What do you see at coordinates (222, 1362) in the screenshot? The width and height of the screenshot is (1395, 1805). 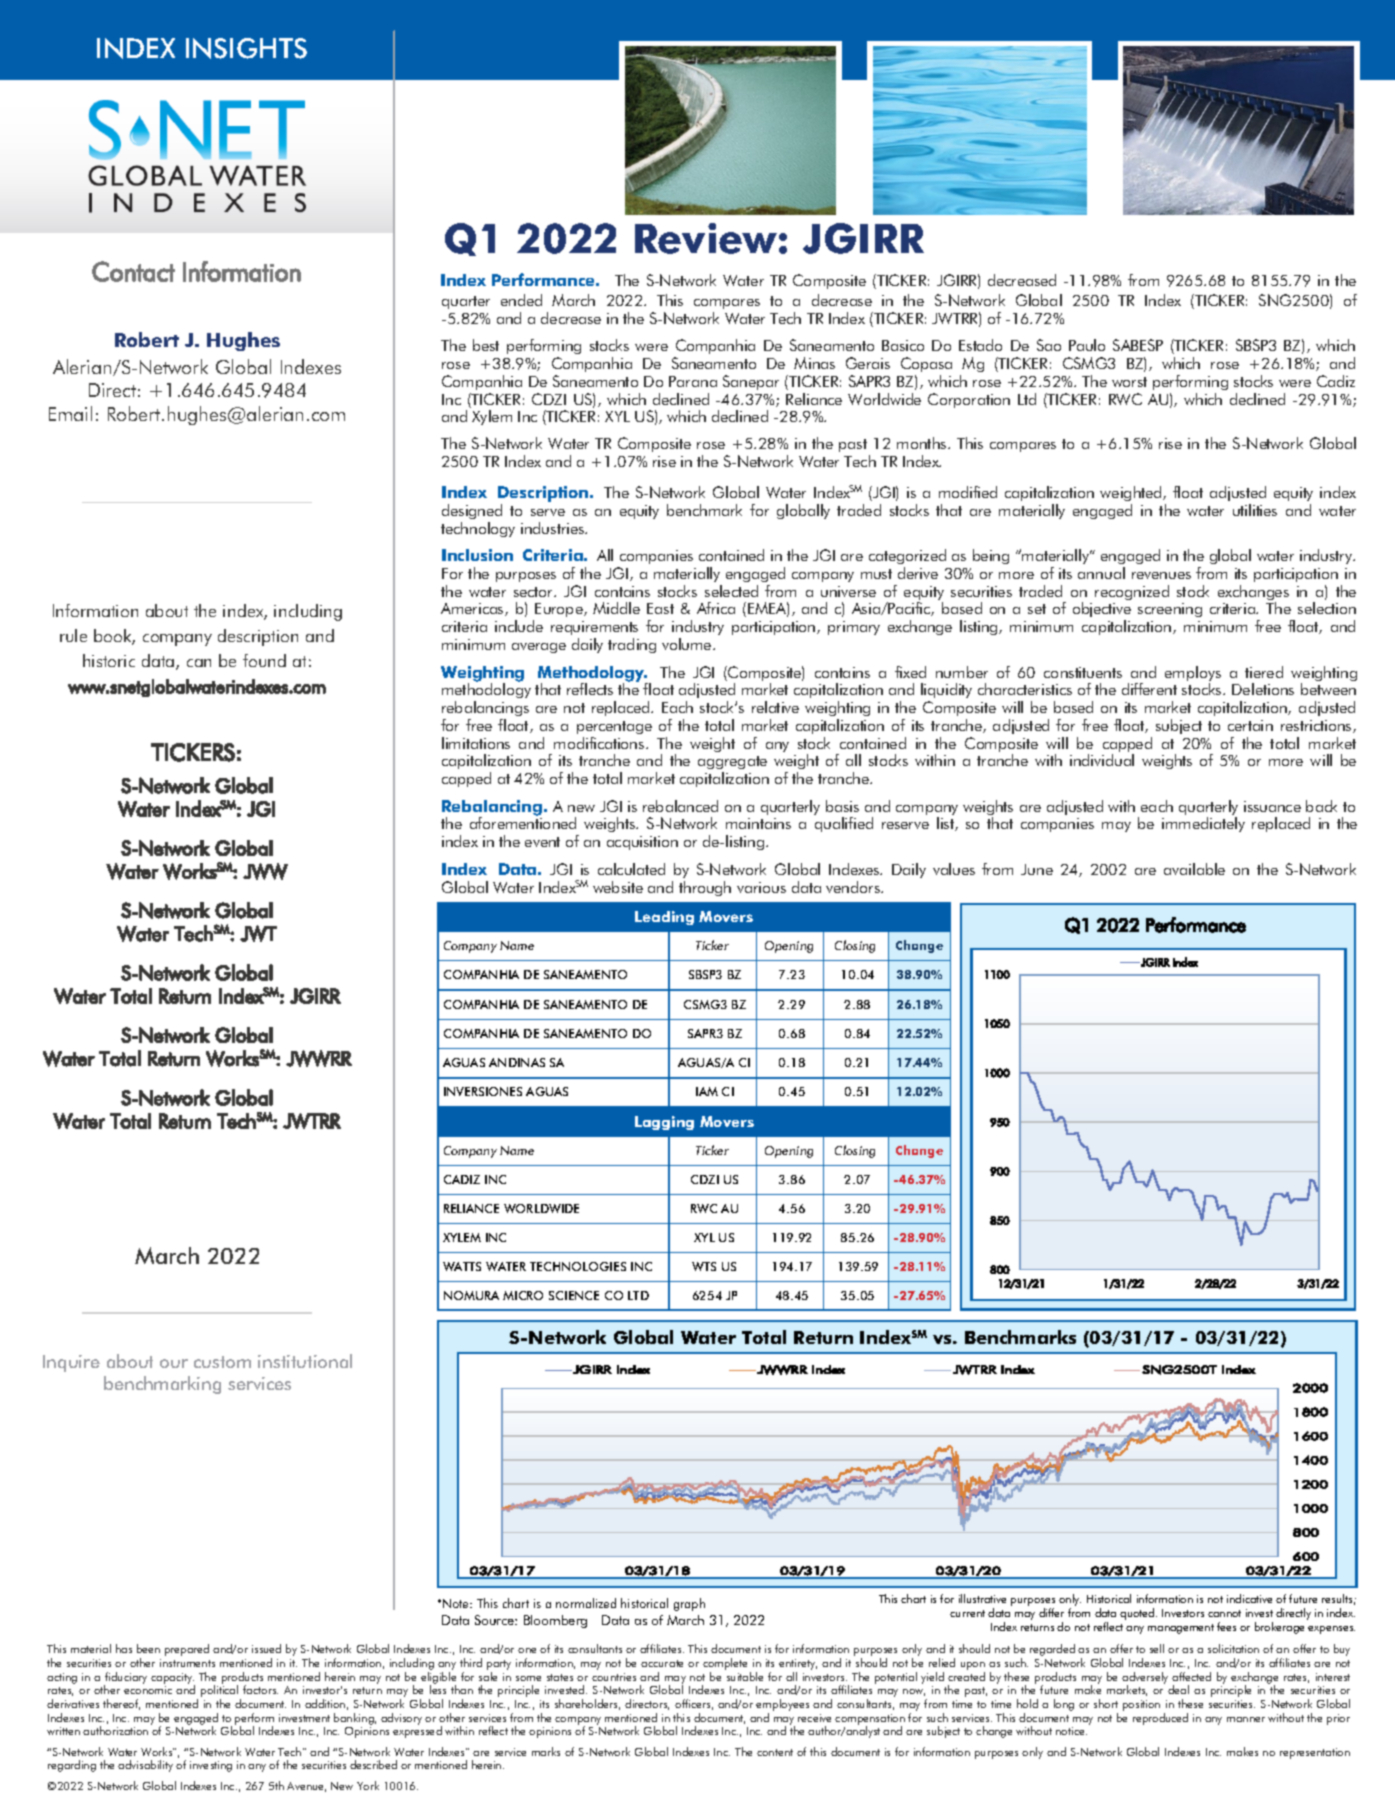 I see `custom` at bounding box center [222, 1362].
